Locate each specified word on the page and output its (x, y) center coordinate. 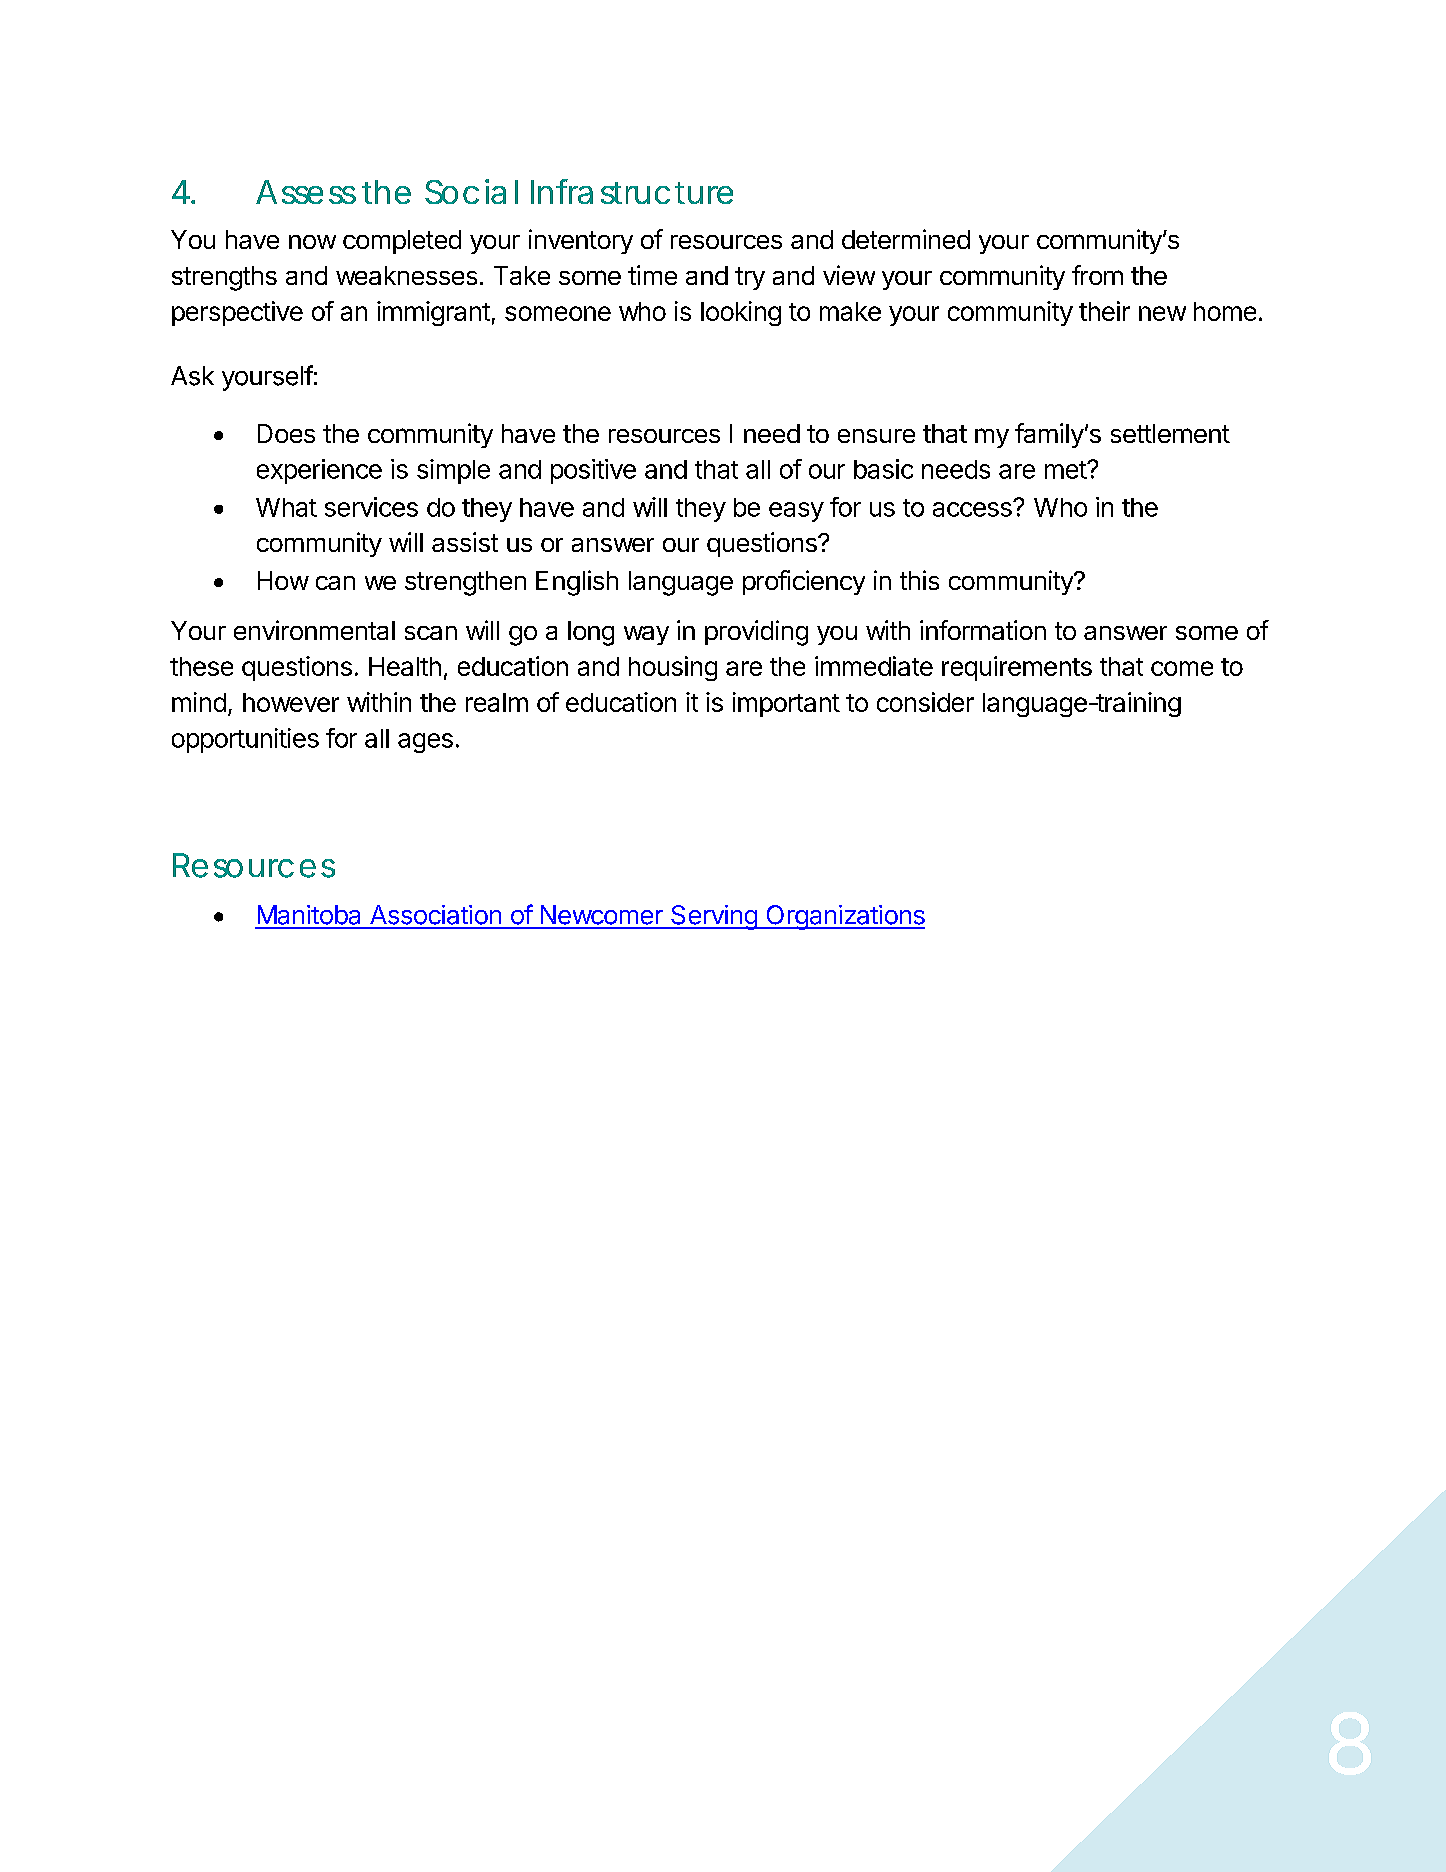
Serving (714, 917)
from (1097, 275)
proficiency (804, 582)
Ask (192, 376)
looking (741, 313)
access (973, 509)
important (786, 704)
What (286, 507)
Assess (306, 192)
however (291, 702)
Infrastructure (632, 191)
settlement (1170, 433)
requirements (1017, 668)
